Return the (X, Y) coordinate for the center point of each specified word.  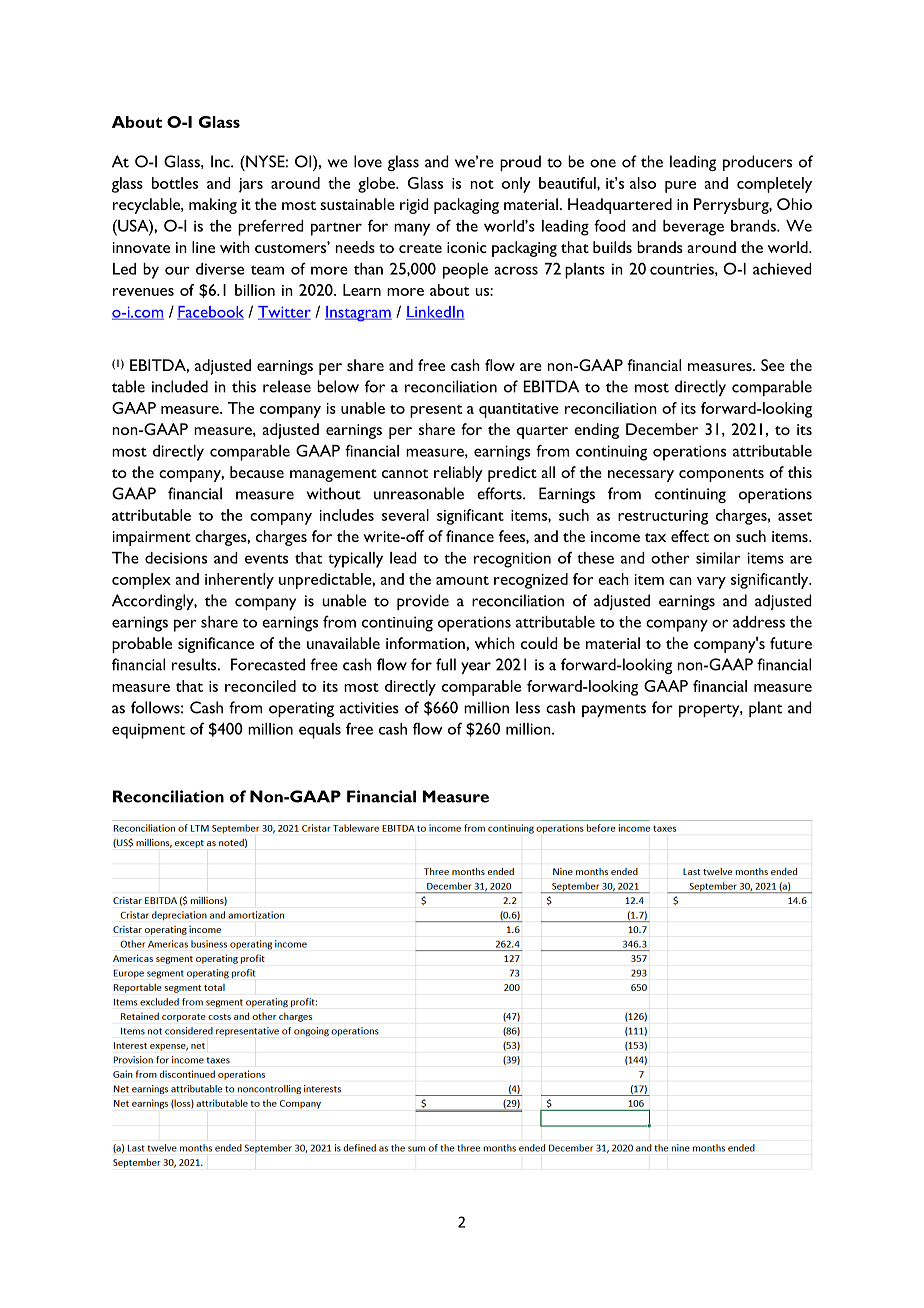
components (721, 475)
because (257, 472)
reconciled (260, 686)
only (516, 185)
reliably (458, 474)
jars (251, 185)
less (528, 707)
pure (680, 187)
